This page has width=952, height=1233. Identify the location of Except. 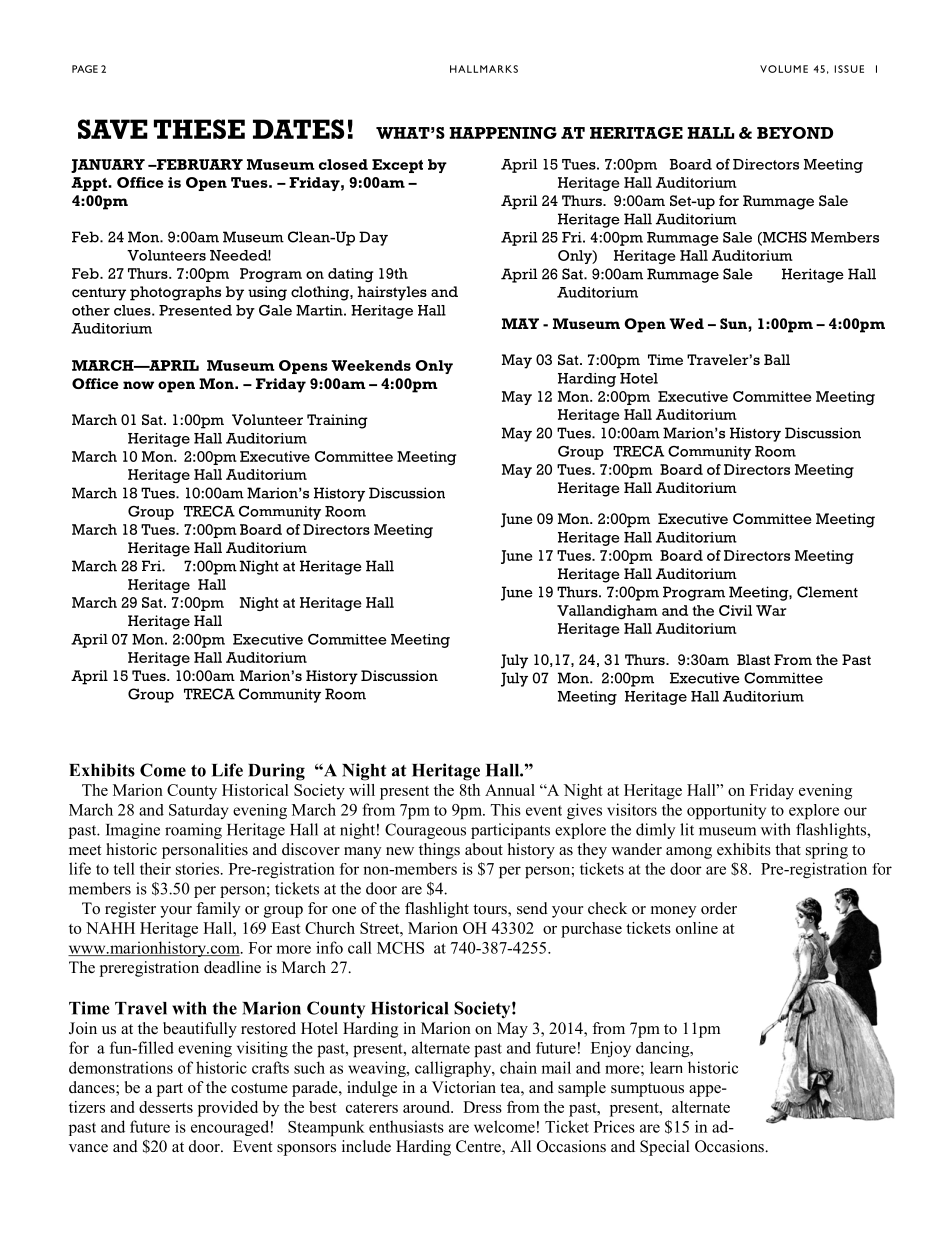
(397, 166).
